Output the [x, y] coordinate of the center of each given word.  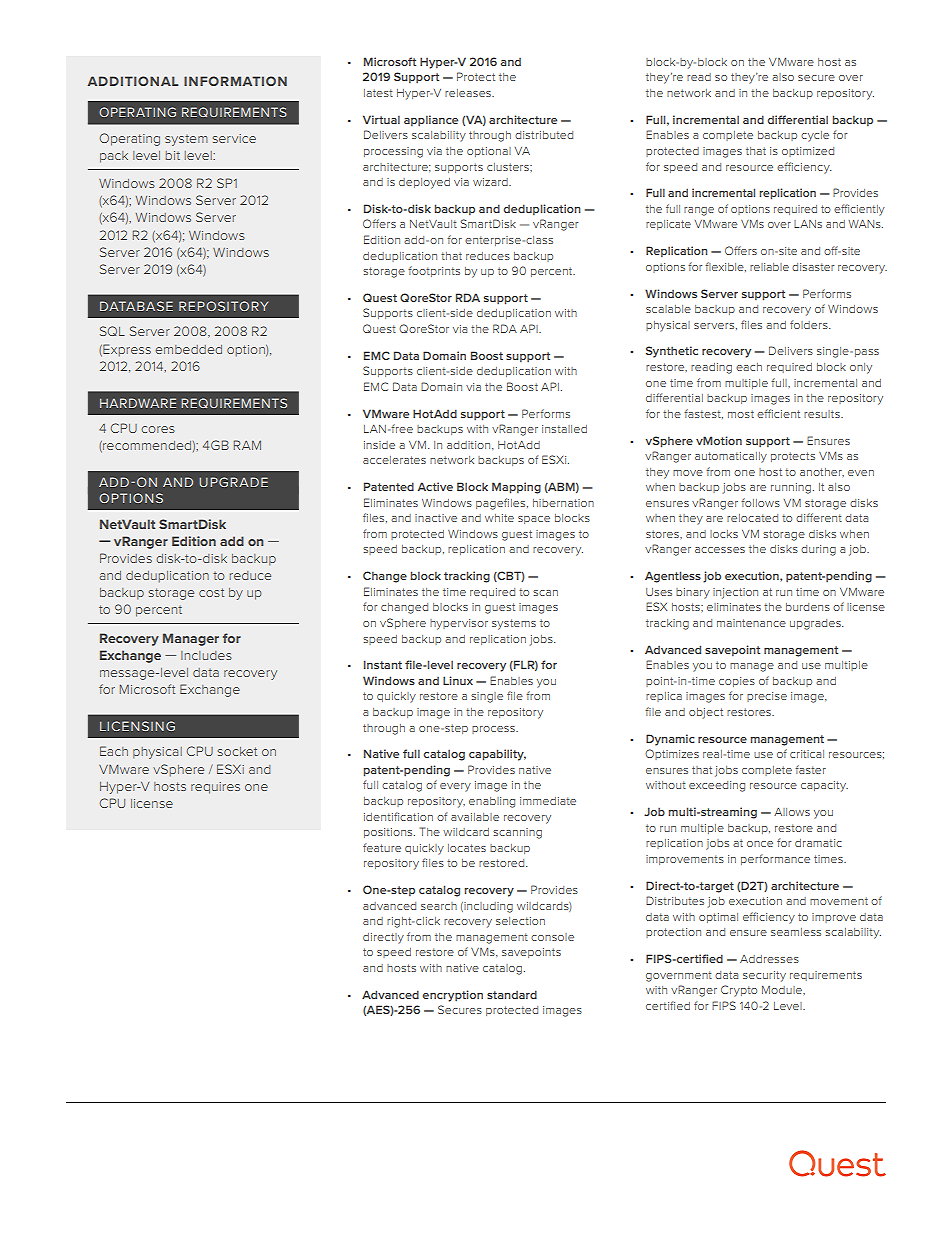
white [499, 518]
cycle [815, 136]
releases [469, 93]
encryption [453, 996]
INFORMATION [235, 81]
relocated [752, 518]
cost [211, 592]
